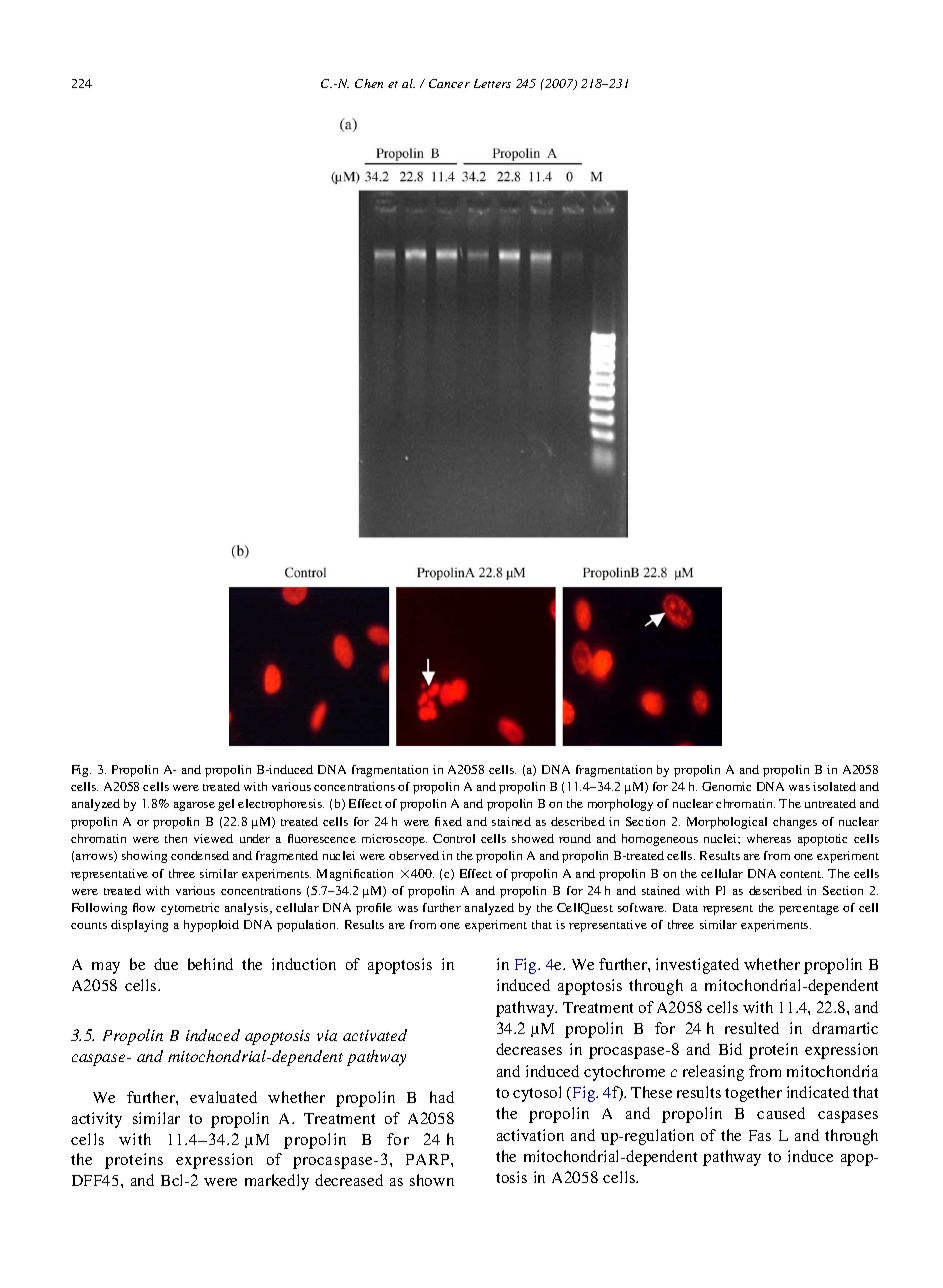 This screenshot has width=943, height=1288. What do you see at coordinates (429, 1159) in the screenshot?
I see `PARP` at bounding box center [429, 1159].
